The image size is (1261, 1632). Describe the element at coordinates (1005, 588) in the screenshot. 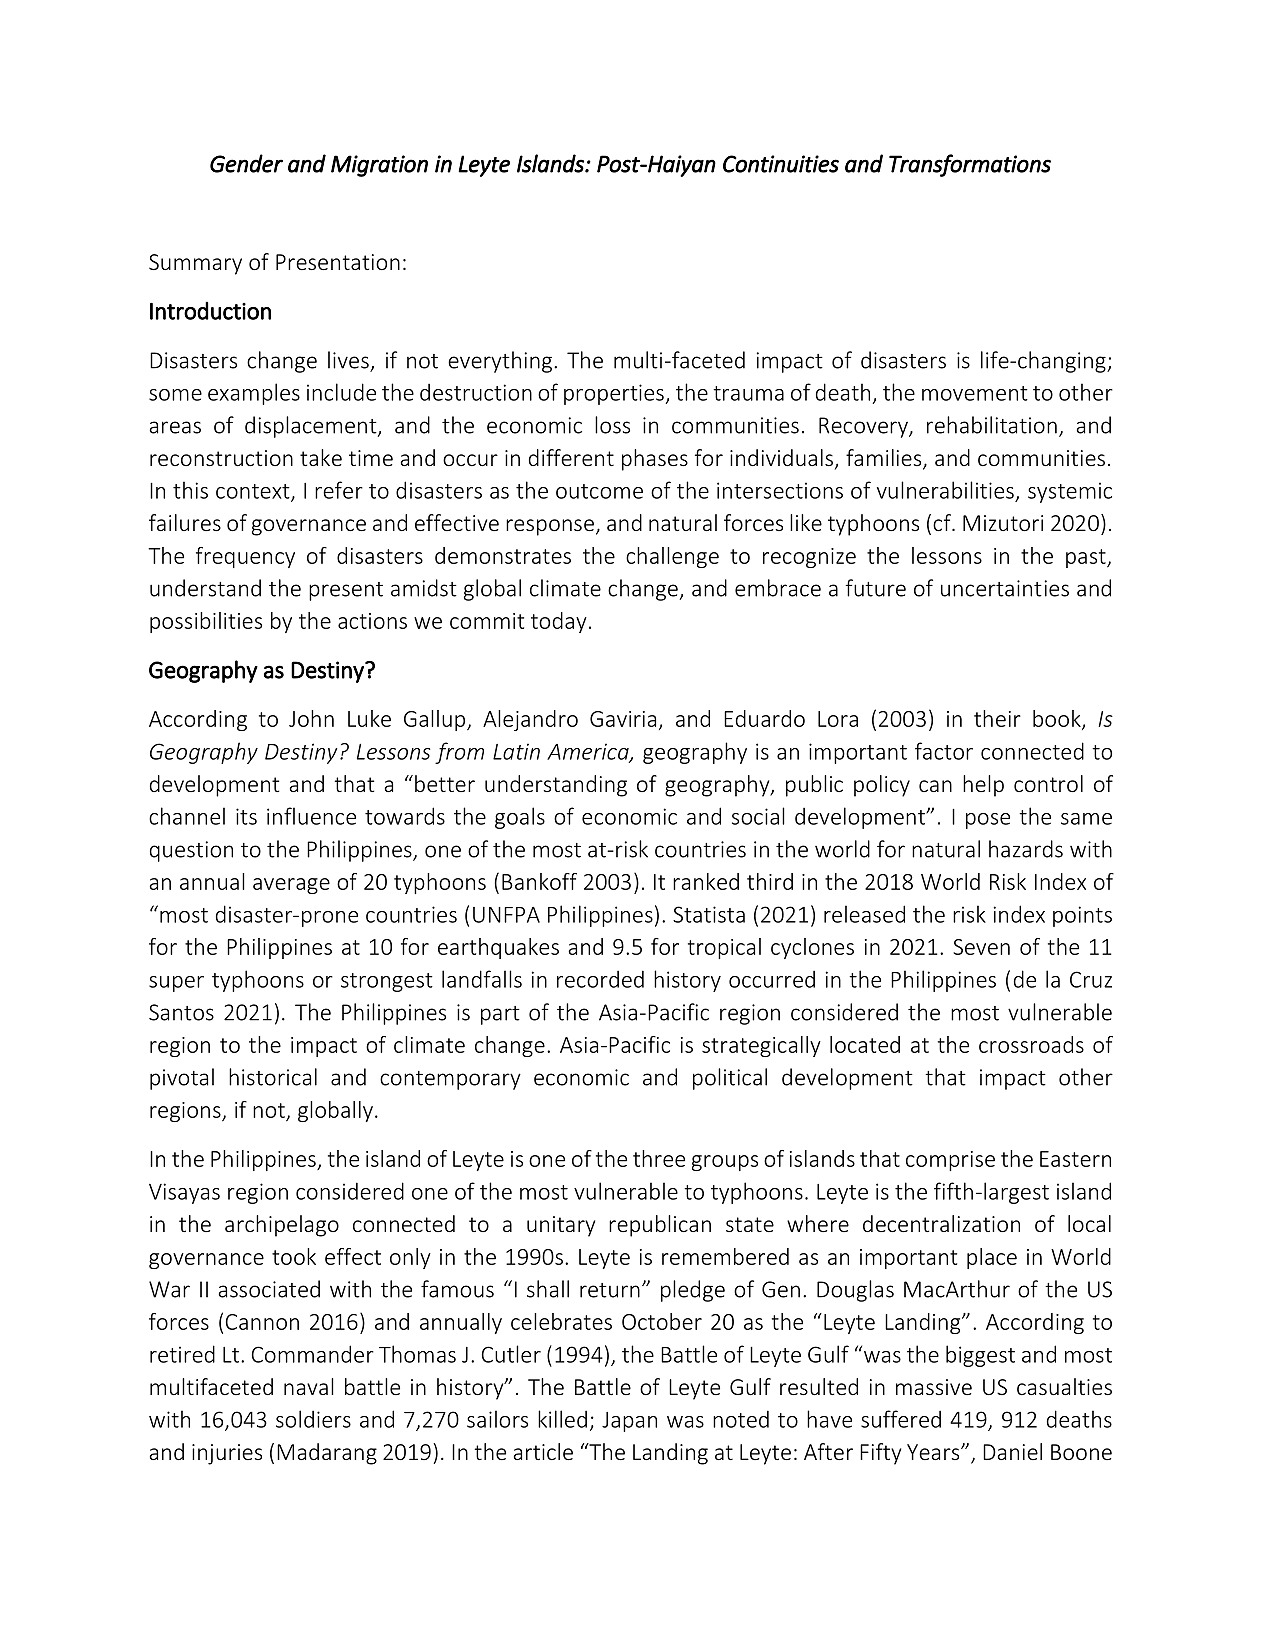

I see `uncertainties` at that location.
